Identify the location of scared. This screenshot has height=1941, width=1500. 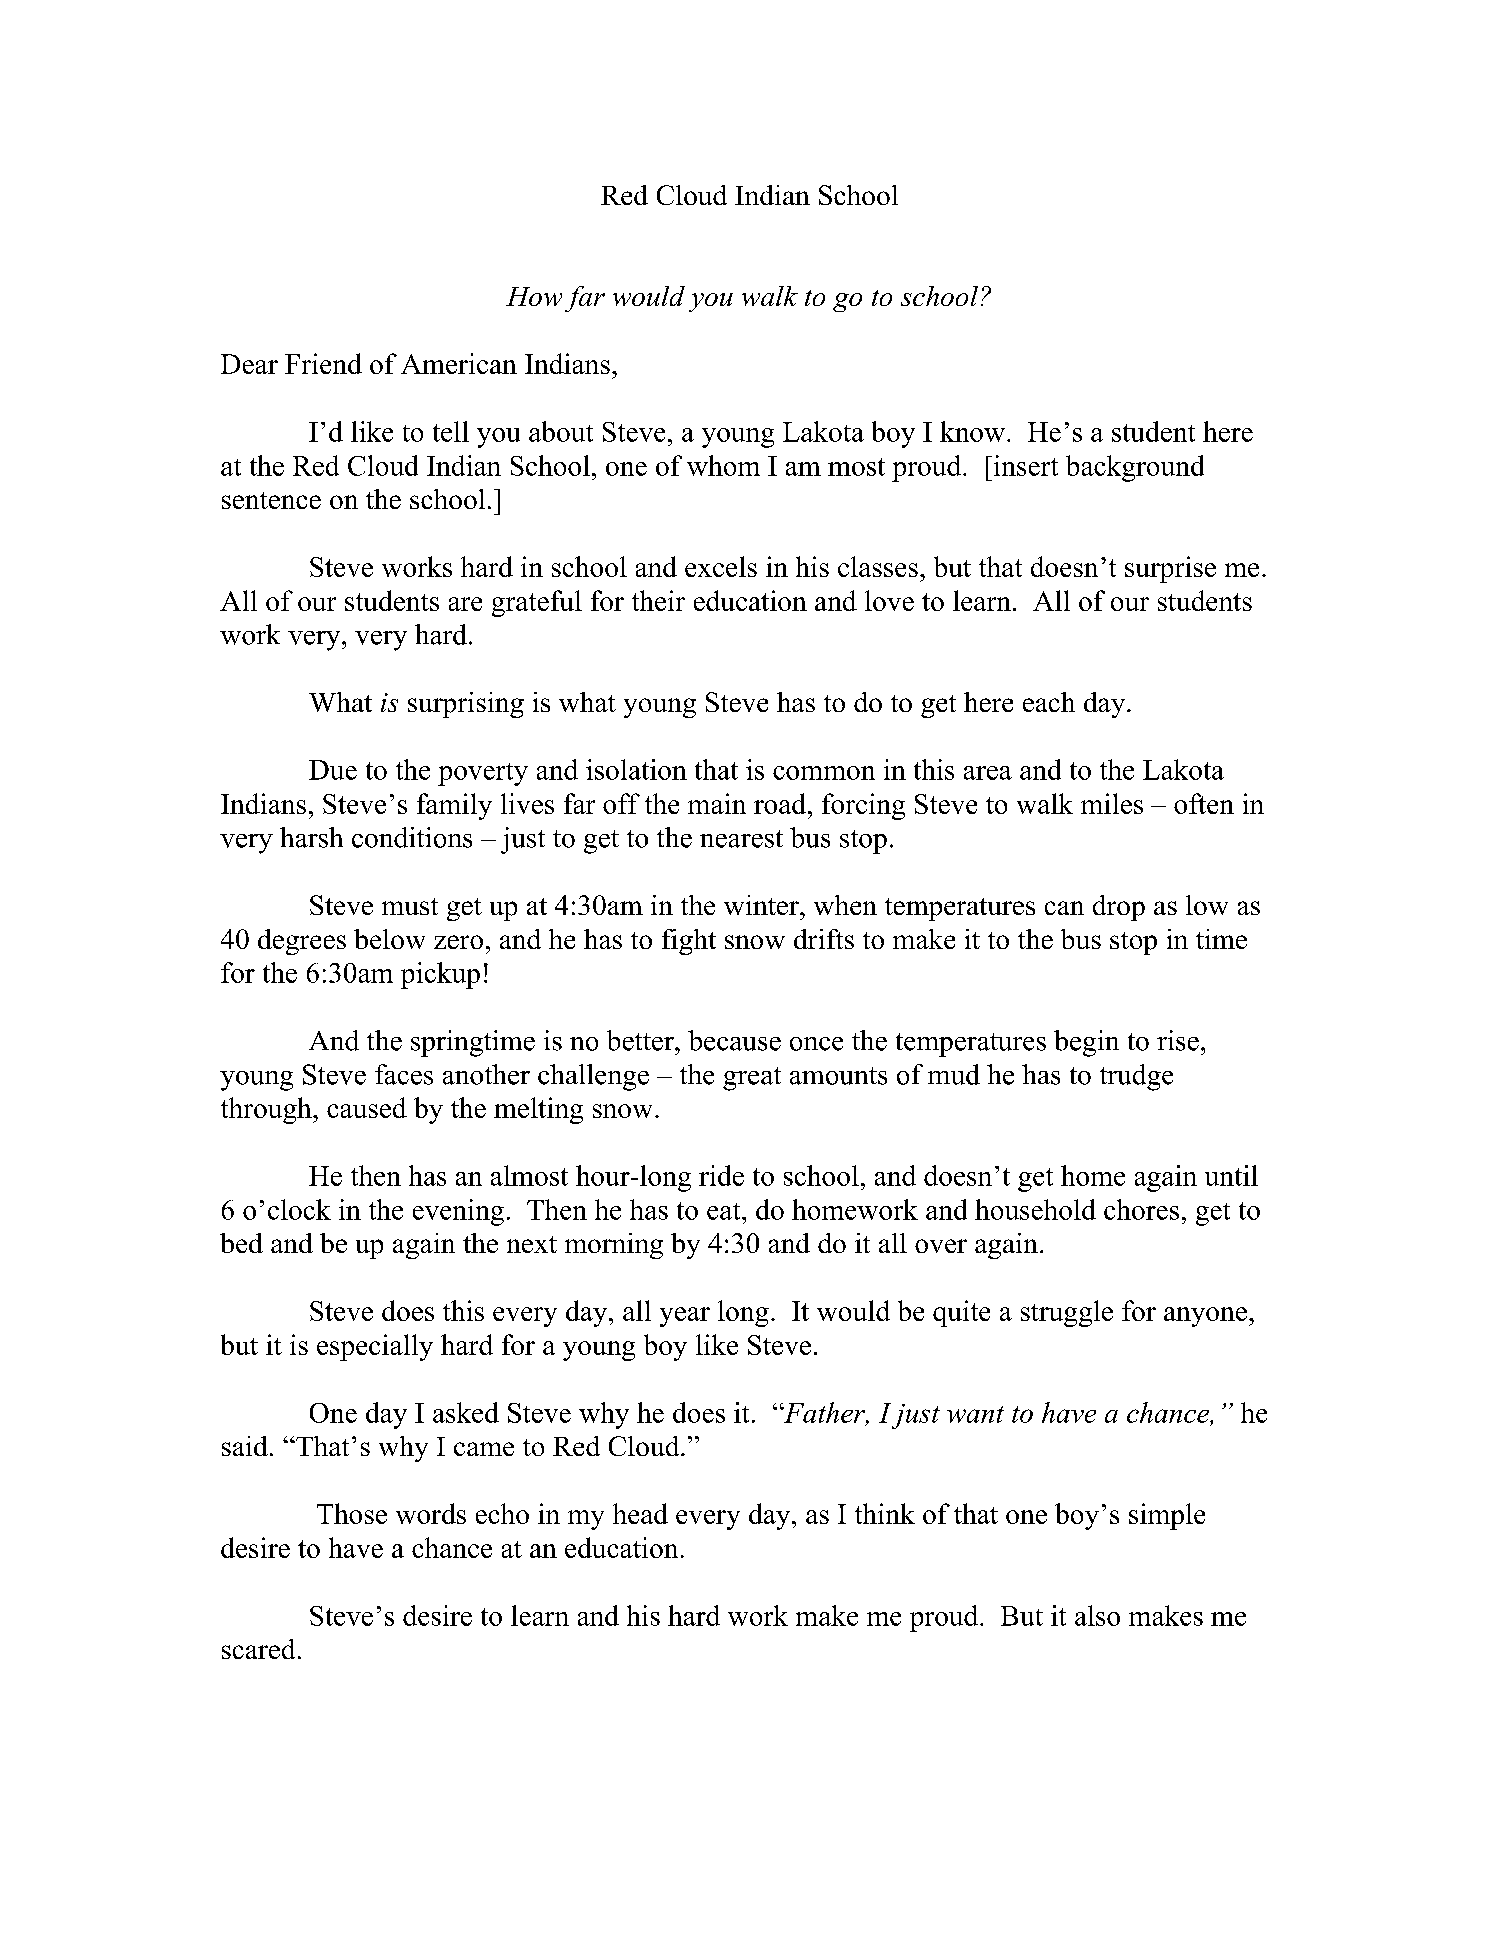
(258, 1649).
